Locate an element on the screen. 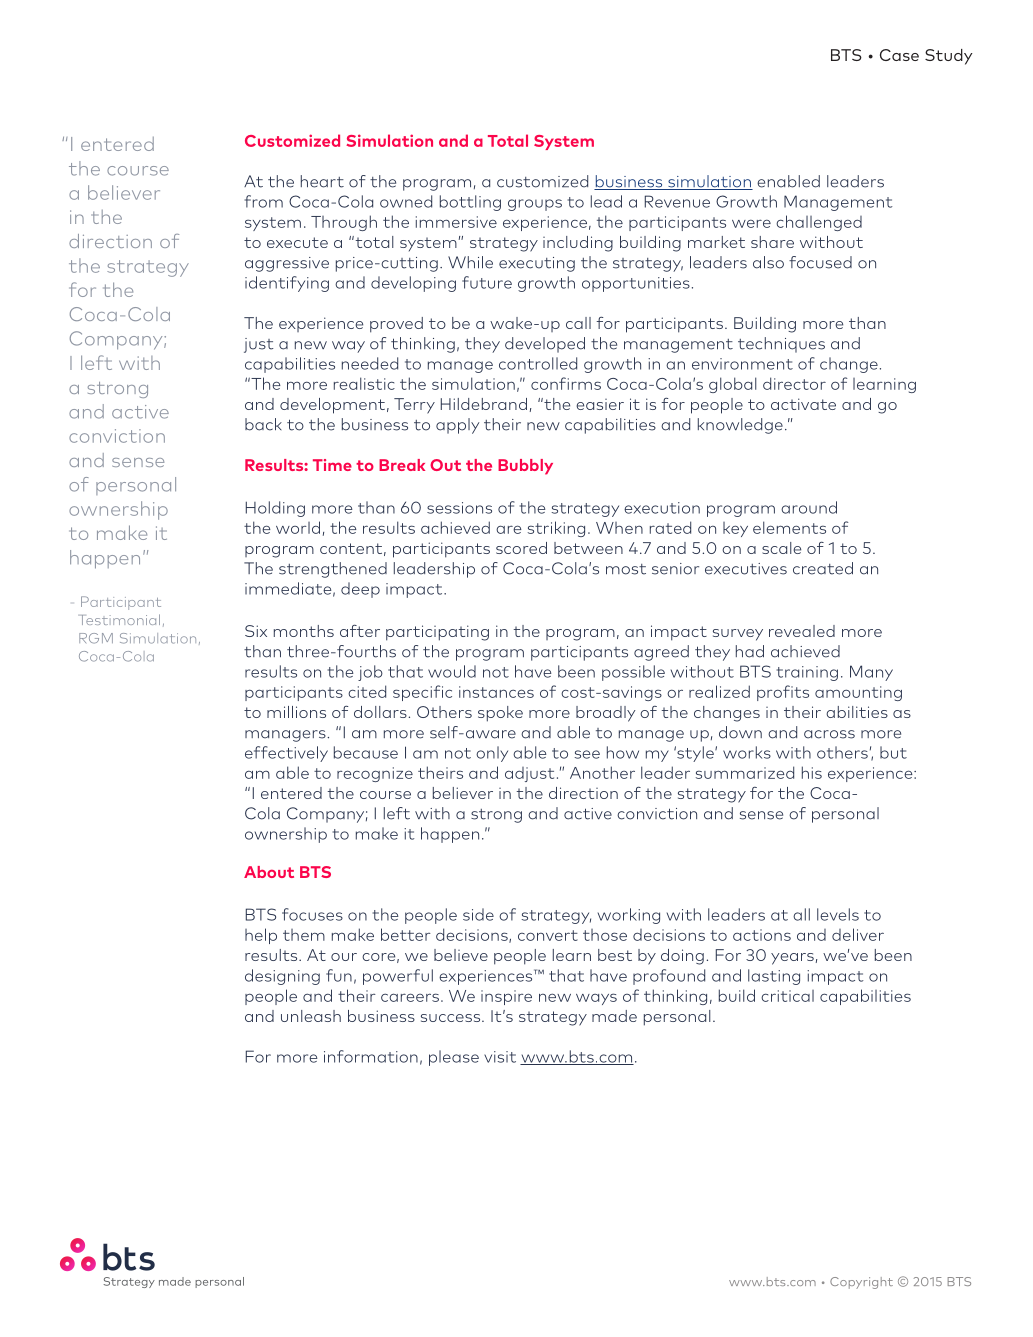 The width and height of the screenshot is (1033, 1337). from is located at coordinates (264, 201).
